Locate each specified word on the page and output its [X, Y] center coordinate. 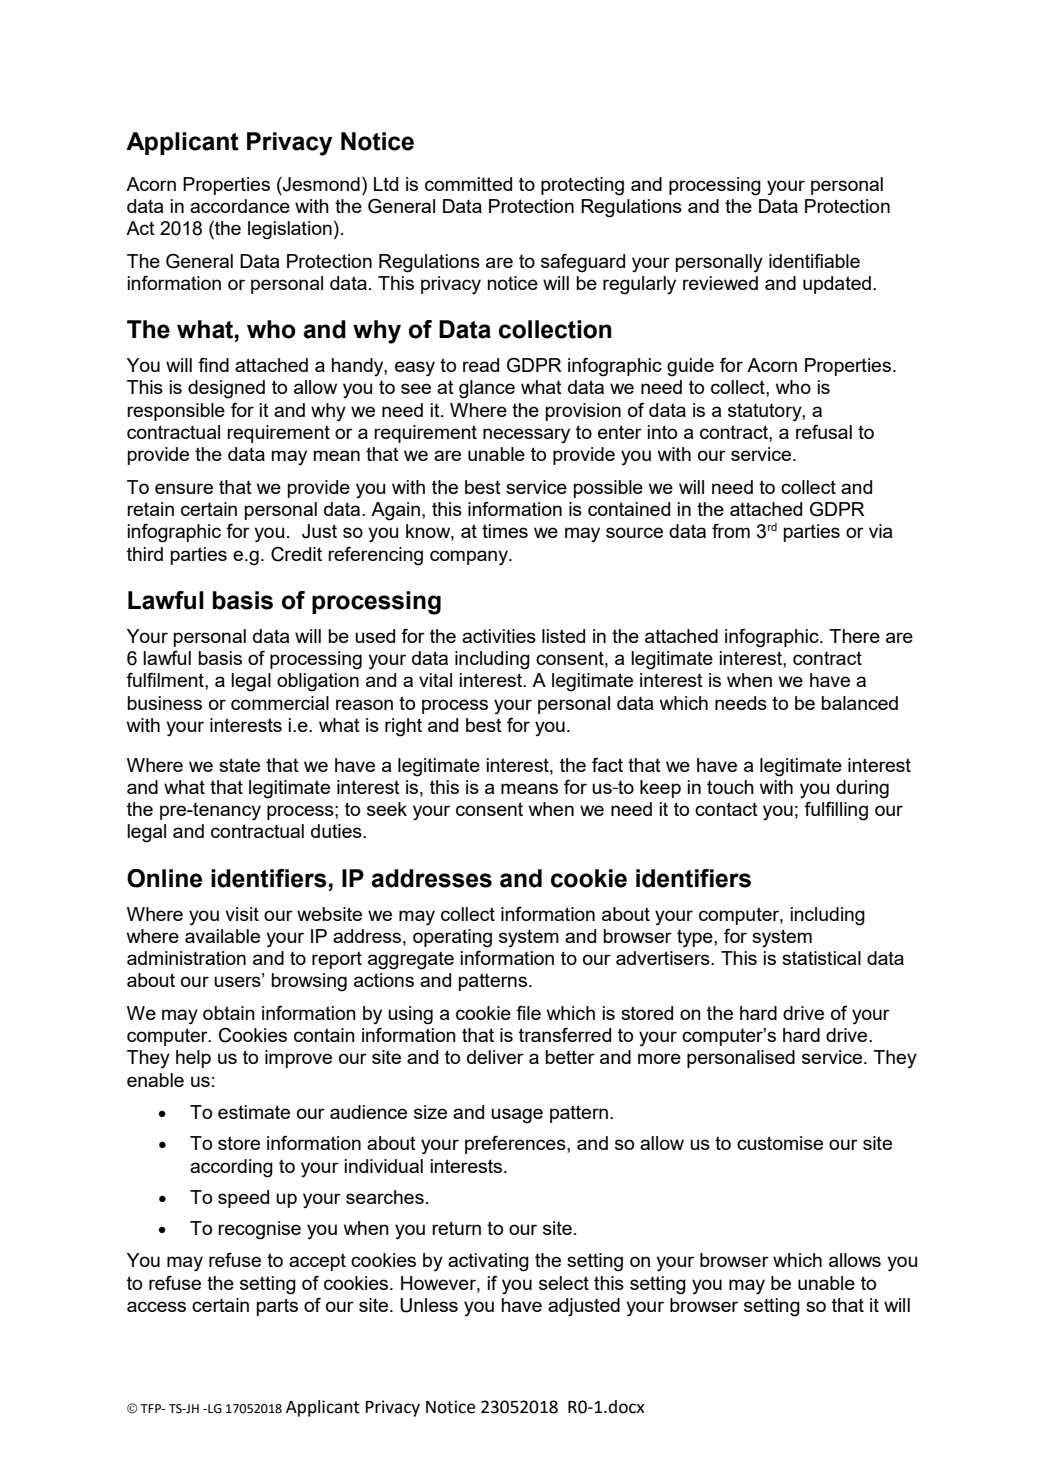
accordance [240, 206]
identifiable [814, 260]
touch [730, 787]
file [528, 1012]
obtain [229, 1013]
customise [780, 1143]
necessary [526, 435]
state [239, 765]
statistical [821, 958]
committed [468, 184]
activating [488, 1262]
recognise [259, 1230]
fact [607, 764]
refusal [824, 431]
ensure [184, 488]
